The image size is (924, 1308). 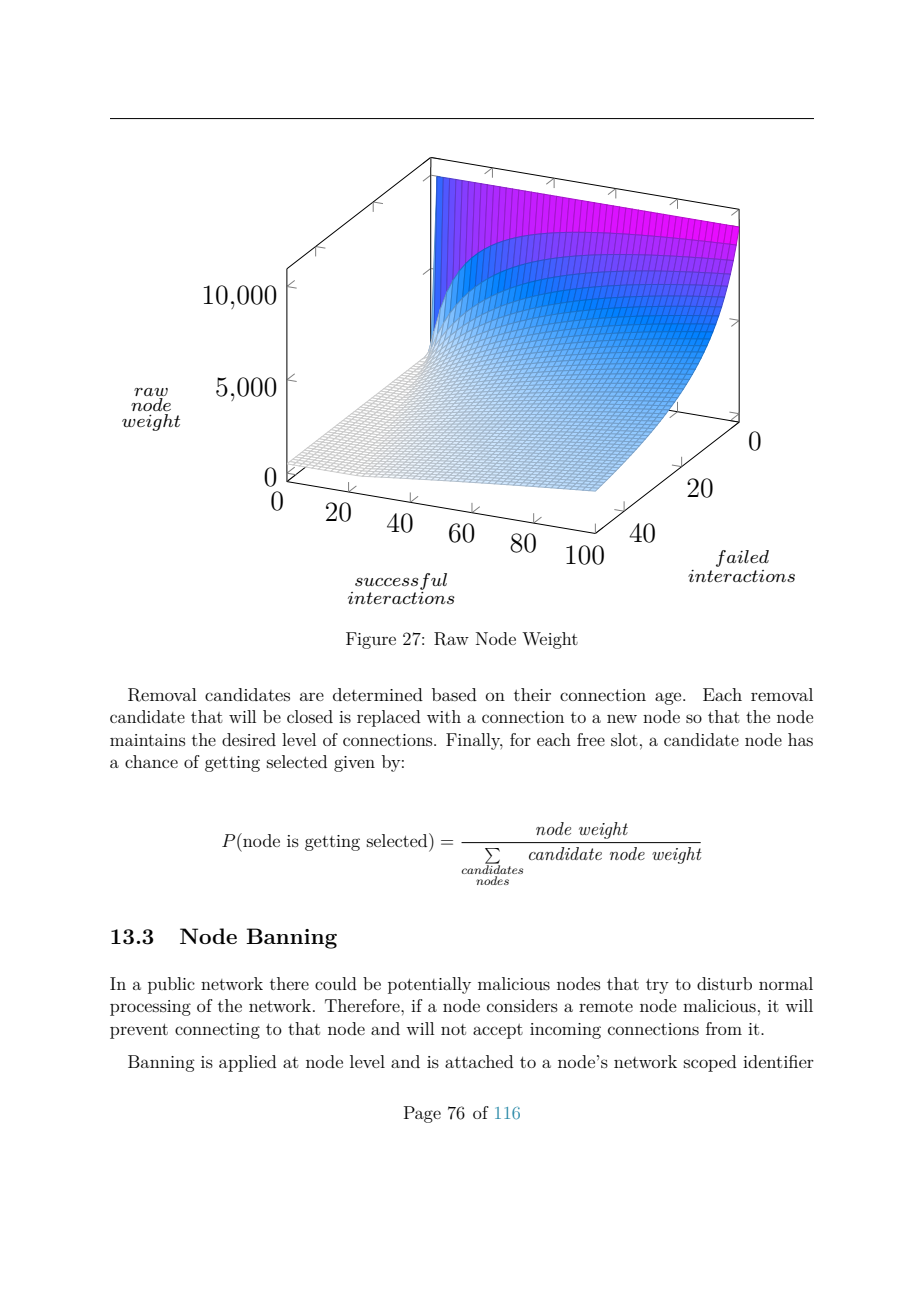 I want to click on has, so click(x=800, y=739).
